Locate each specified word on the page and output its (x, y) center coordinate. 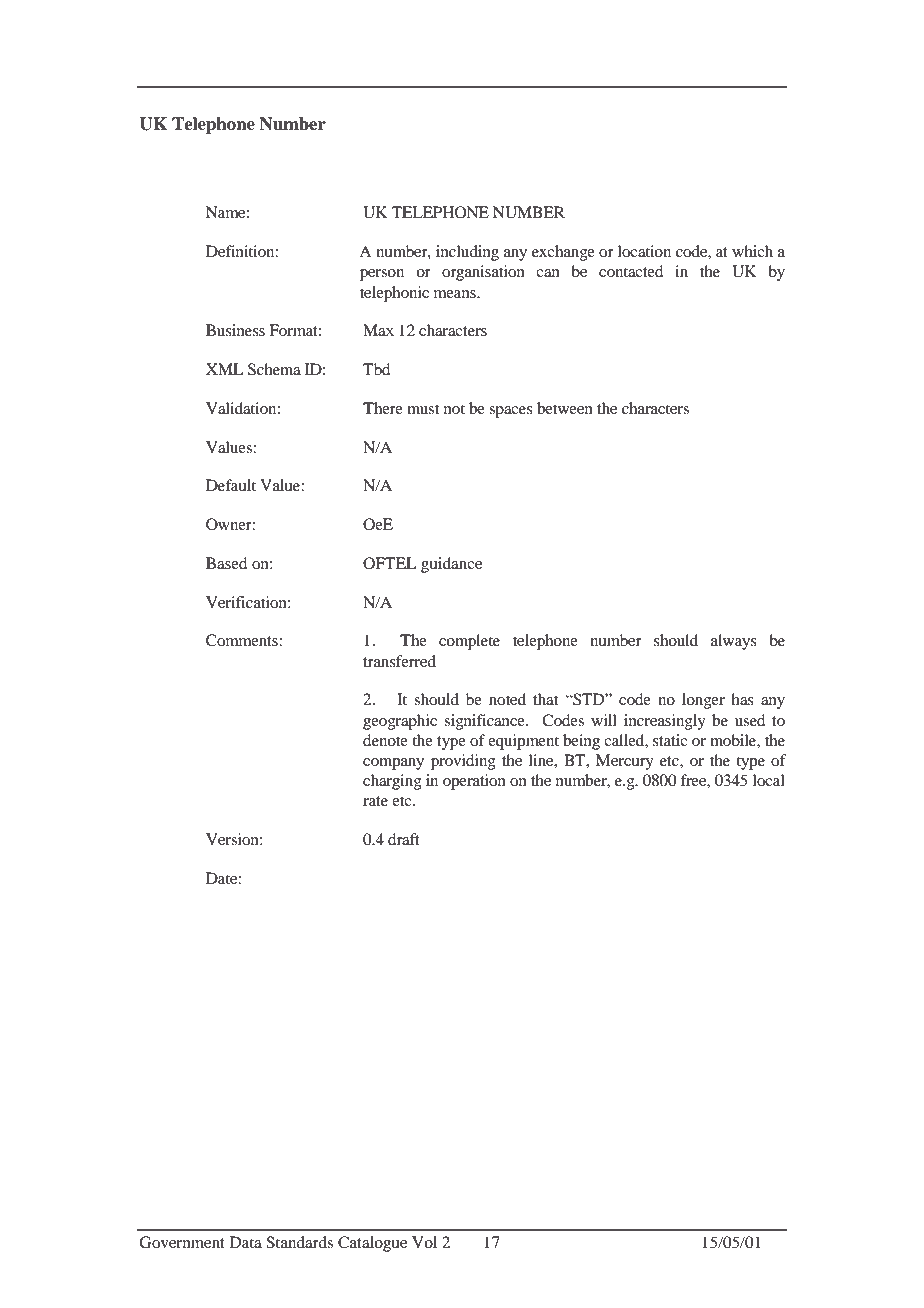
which (752, 251)
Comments (243, 640)
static (670, 740)
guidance (451, 565)
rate (375, 801)
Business (235, 330)
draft (404, 839)
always (734, 642)
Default (231, 485)
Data (246, 1242)
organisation (483, 273)
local (769, 780)
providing (463, 762)
